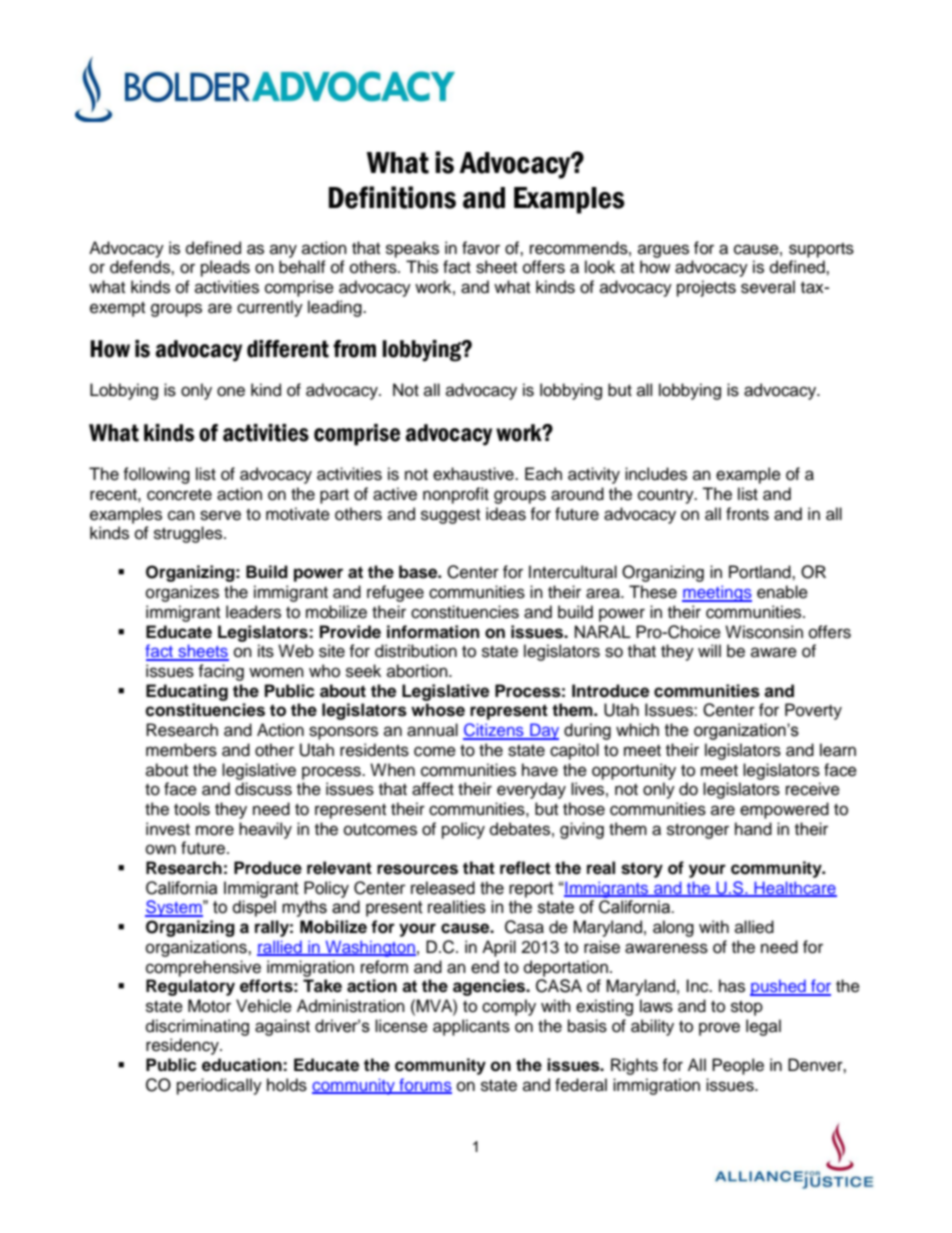 This screenshot has height=1233, width=952. I want to click on People, so click(738, 1066).
